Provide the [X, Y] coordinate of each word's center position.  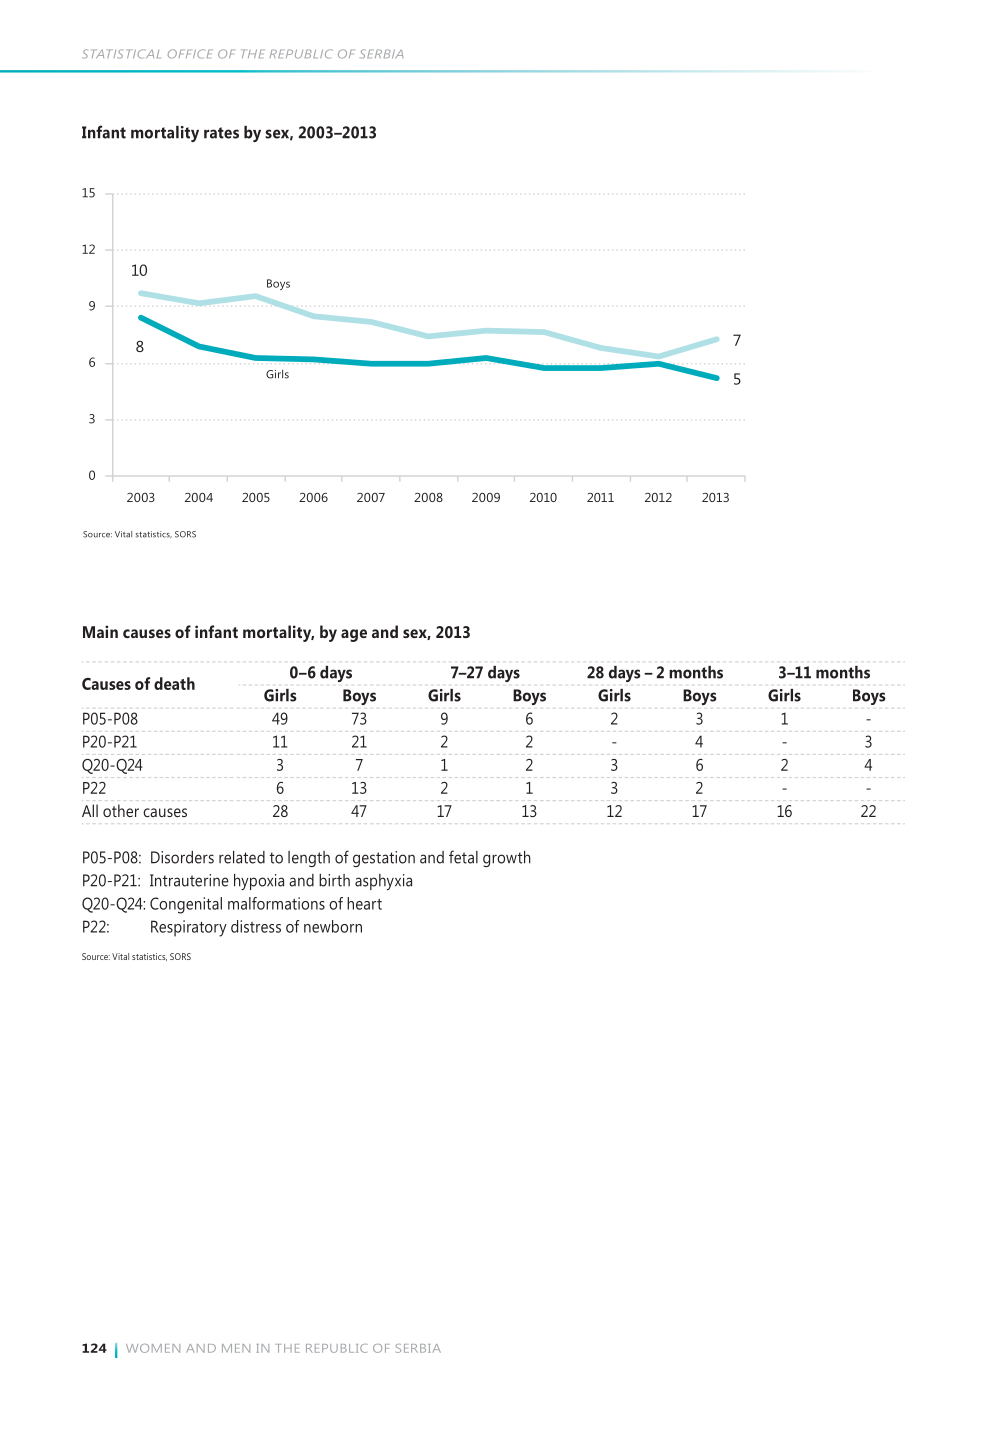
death [174, 683]
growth [507, 859]
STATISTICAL [120, 54]
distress [256, 926]
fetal [463, 857]
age [354, 635]
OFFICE [190, 54]
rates [221, 133]
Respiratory [189, 928]
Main [100, 631]
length [309, 859]
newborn [333, 926]
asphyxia [383, 882]
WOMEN [153, 1348]
